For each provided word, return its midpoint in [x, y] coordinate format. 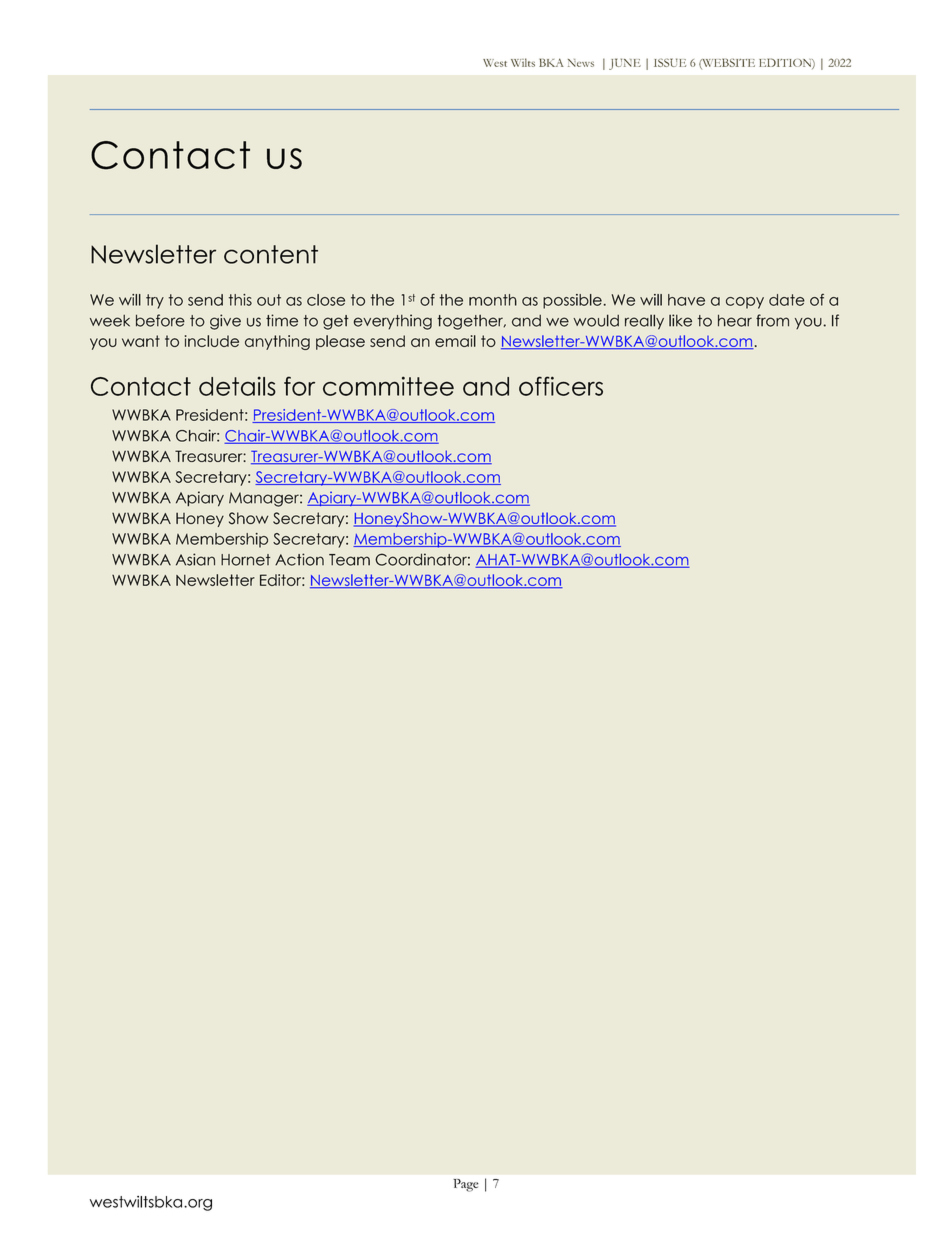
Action [299, 559]
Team [349, 560]
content [271, 254]
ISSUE [670, 62]
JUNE [625, 64]
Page [466, 1185]
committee [388, 386]
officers [561, 386]
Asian [195, 559]
